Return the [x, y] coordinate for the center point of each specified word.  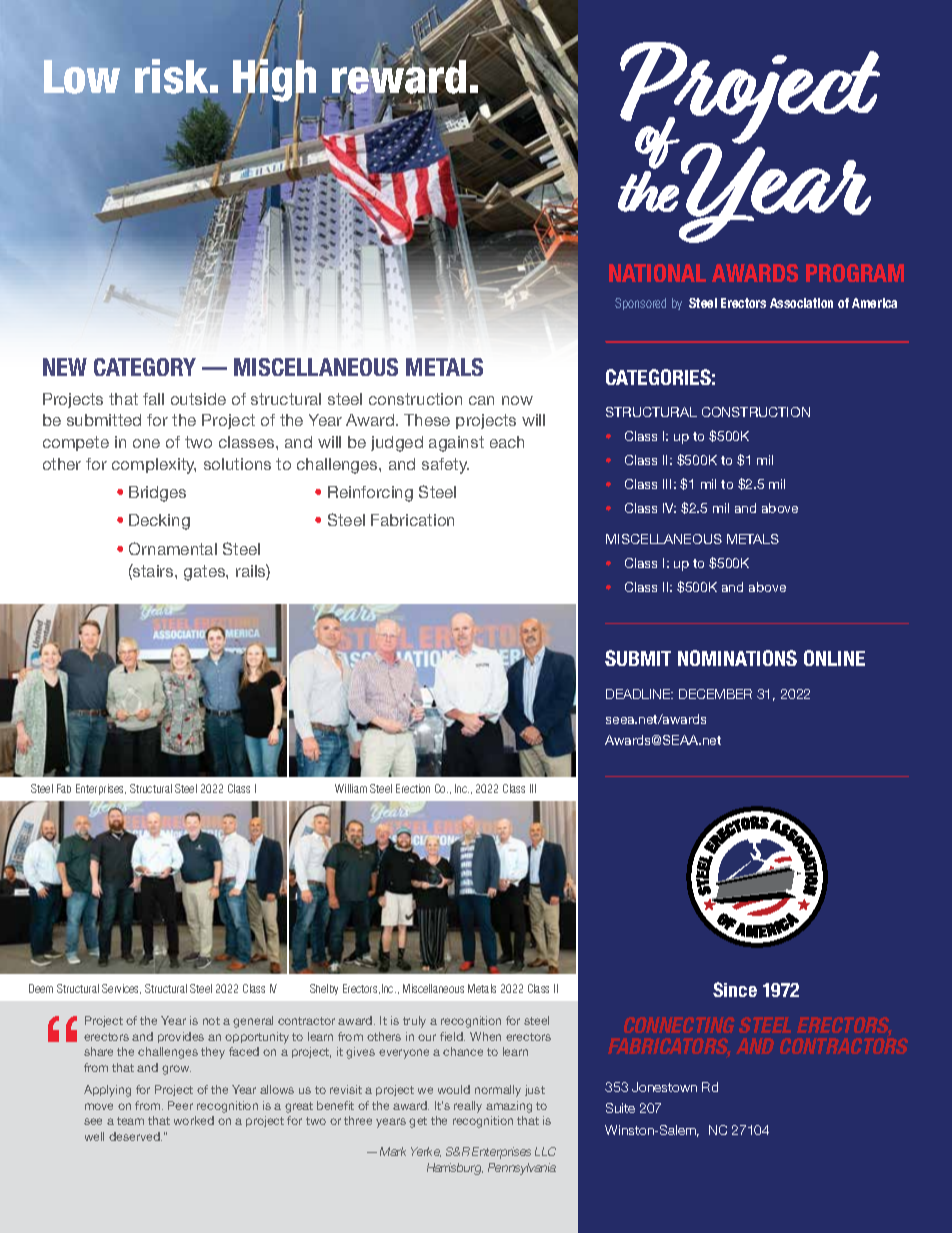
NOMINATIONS [737, 658]
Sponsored [640, 304]
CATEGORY [145, 367]
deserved [135, 1136]
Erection [413, 788]
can [481, 400]
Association [801, 303]
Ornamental [173, 548]
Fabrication [412, 520]
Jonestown [664, 1087]
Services [121, 989]
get [418, 1122]
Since [735, 989]
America [874, 303]
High [274, 81]
